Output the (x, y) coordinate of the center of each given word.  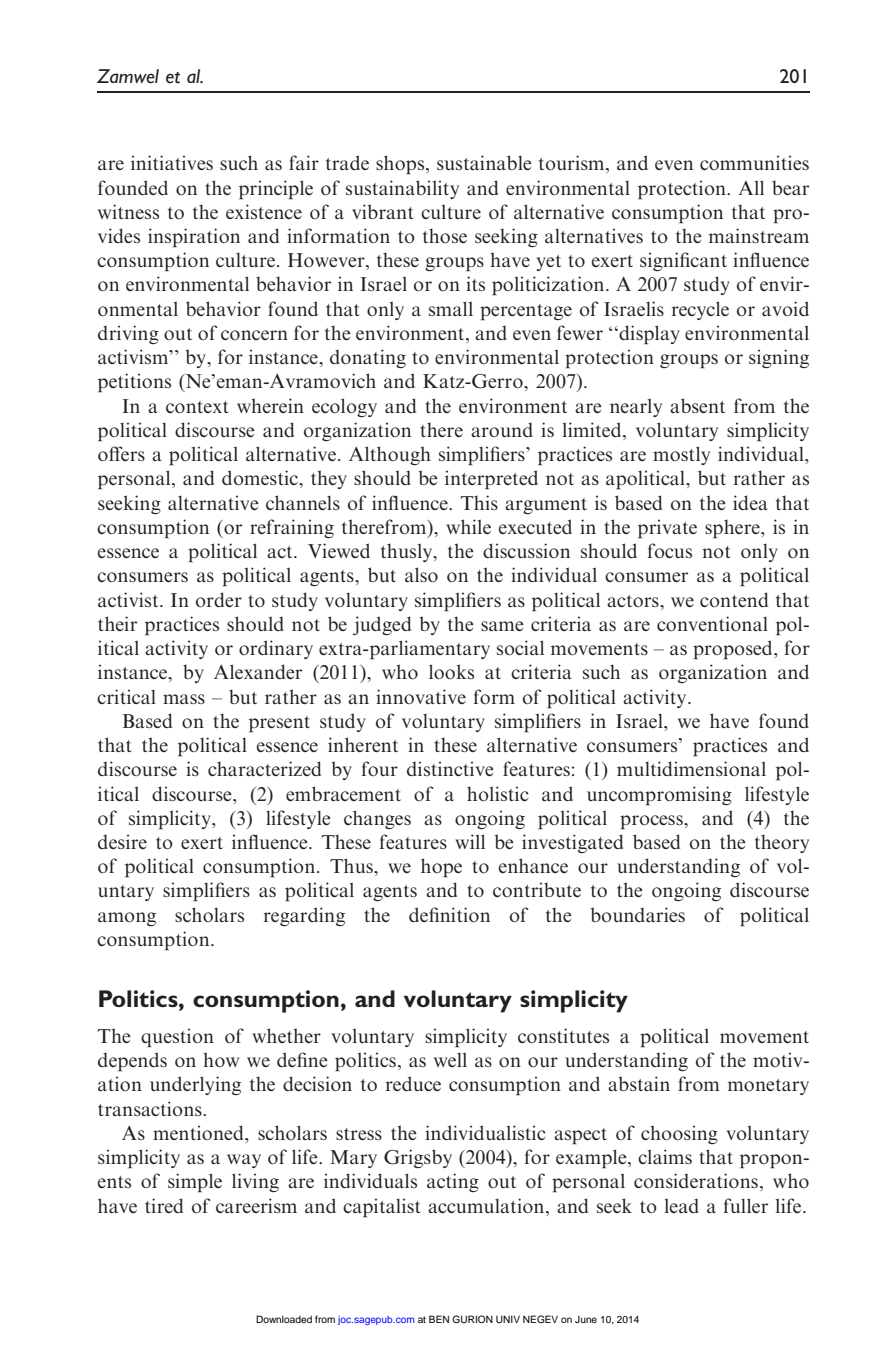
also (421, 574)
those (445, 235)
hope (441, 868)
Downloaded (284, 1319)
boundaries (637, 914)
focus (670, 550)
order (219, 599)
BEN (439, 1319)
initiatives (172, 162)
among (127, 919)
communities (754, 162)
